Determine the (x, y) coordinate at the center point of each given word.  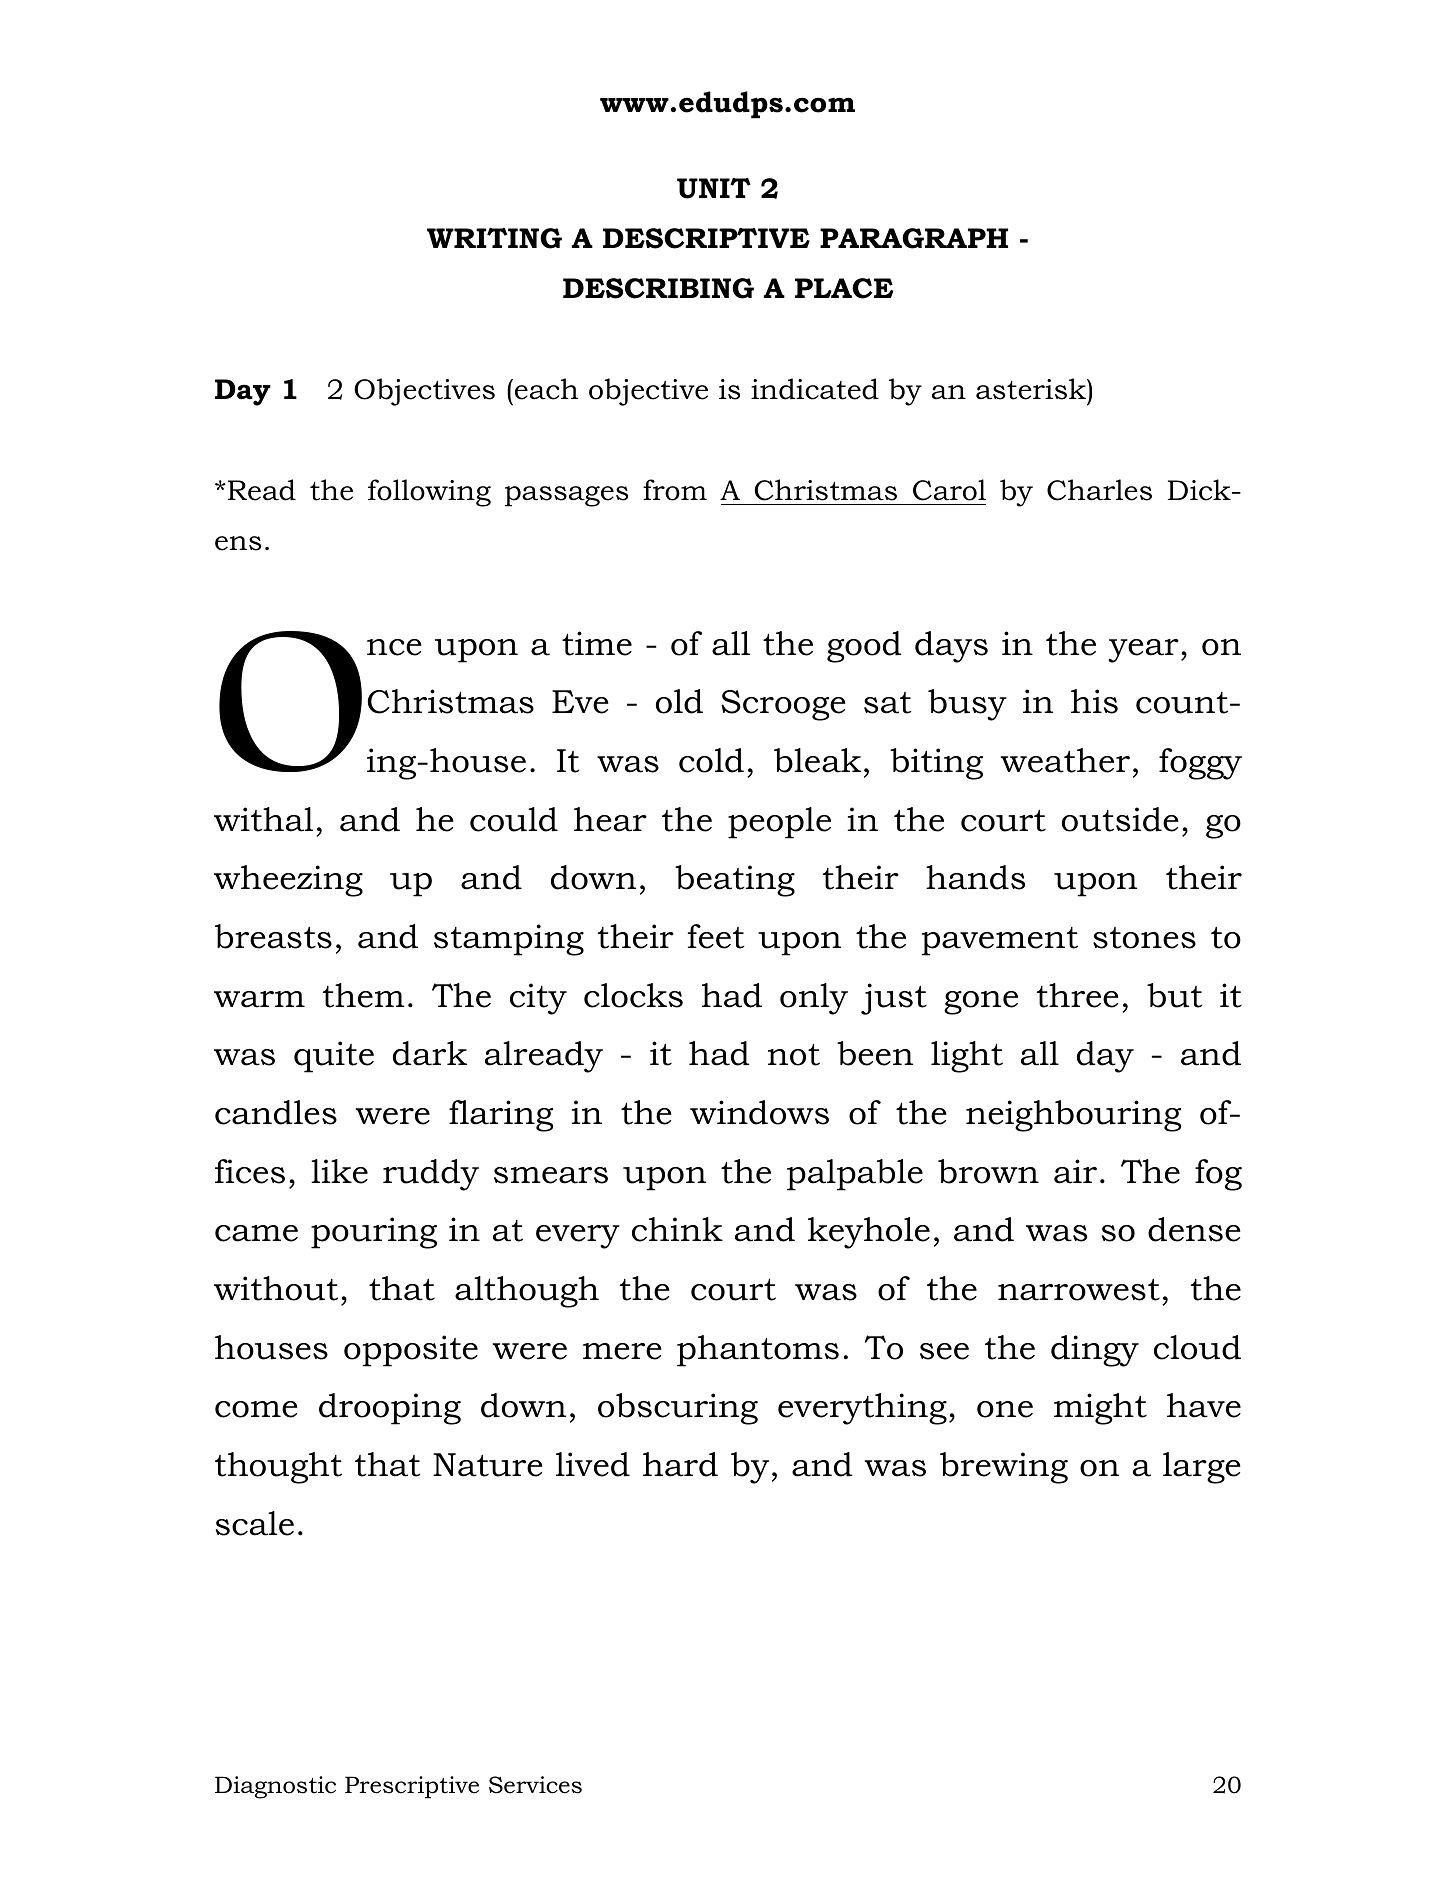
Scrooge (783, 705)
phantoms (758, 1351)
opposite (411, 1351)
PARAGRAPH (914, 238)
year (1143, 651)
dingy (1095, 1351)
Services (535, 1785)
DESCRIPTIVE (706, 238)
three (1078, 995)
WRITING (494, 238)
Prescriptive (412, 1787)
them (364, 995)
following (429, 493)
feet (716, 936)
